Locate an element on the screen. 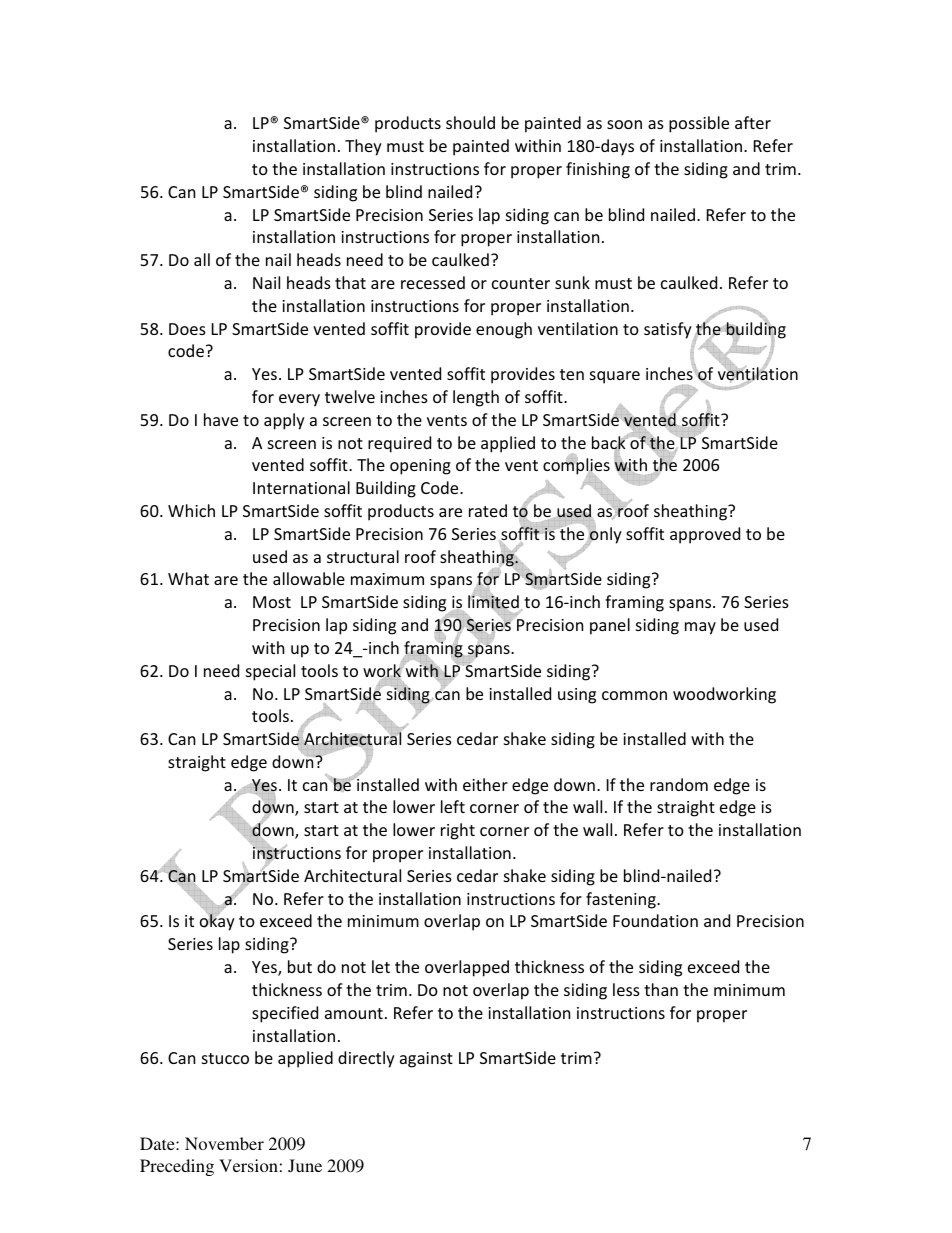 The image size is (952, 1233). than is located at coordinates (661, 989).
